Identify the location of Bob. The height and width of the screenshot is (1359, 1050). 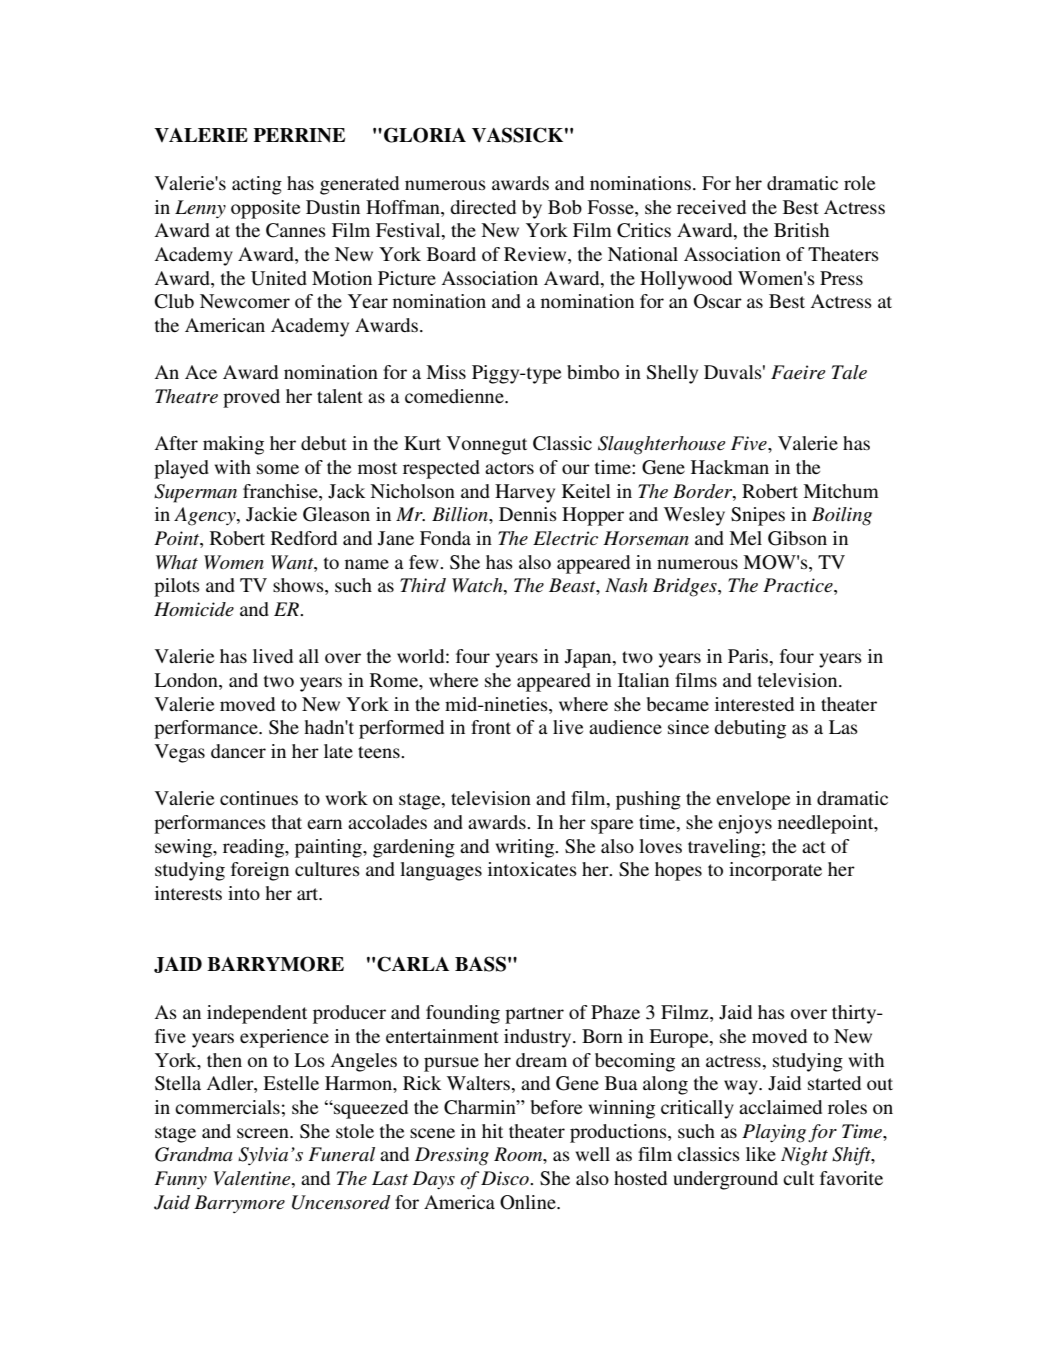
(565, 207).
